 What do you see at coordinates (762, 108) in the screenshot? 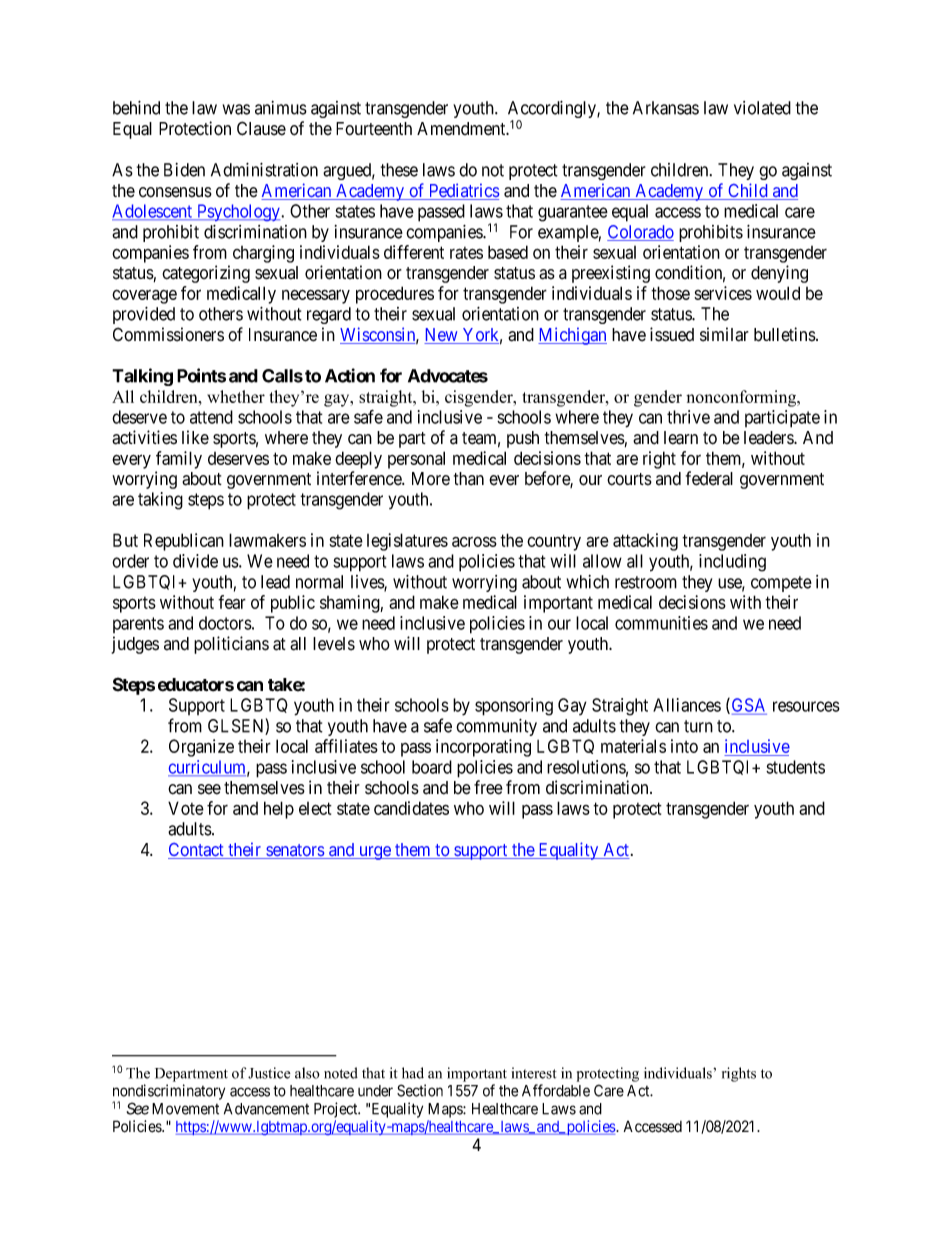
I see `violated` at bounding box center [762, 108].
